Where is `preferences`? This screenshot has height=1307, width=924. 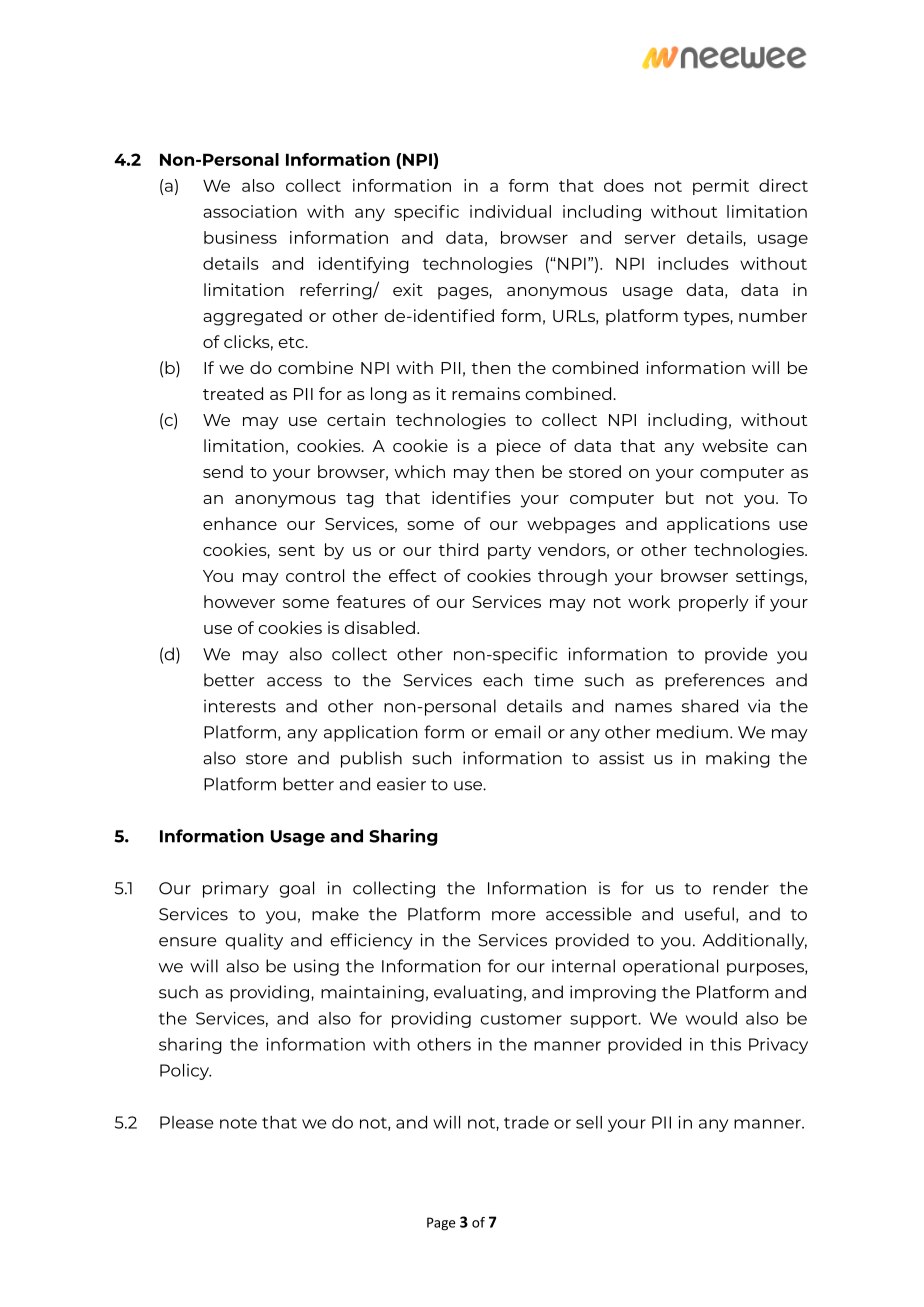
preferences is located at coordinates (715, 681).
